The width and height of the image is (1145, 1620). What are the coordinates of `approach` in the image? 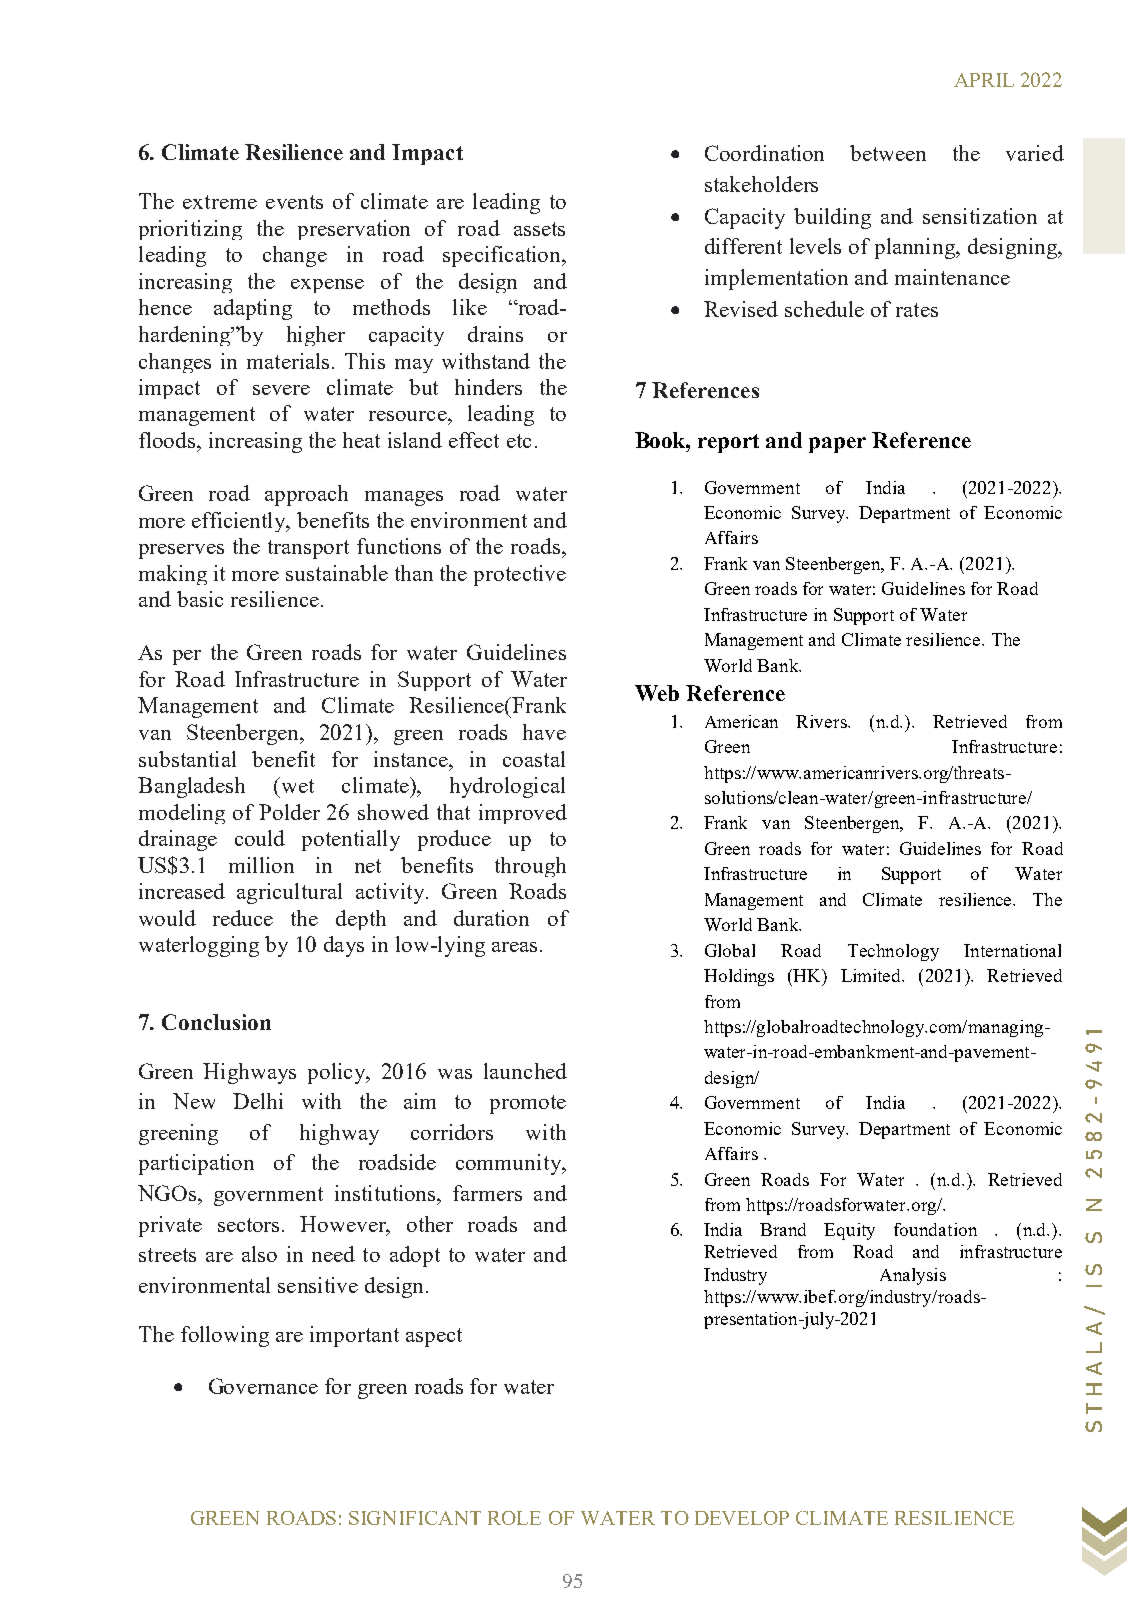 It's located at (306, 495).
